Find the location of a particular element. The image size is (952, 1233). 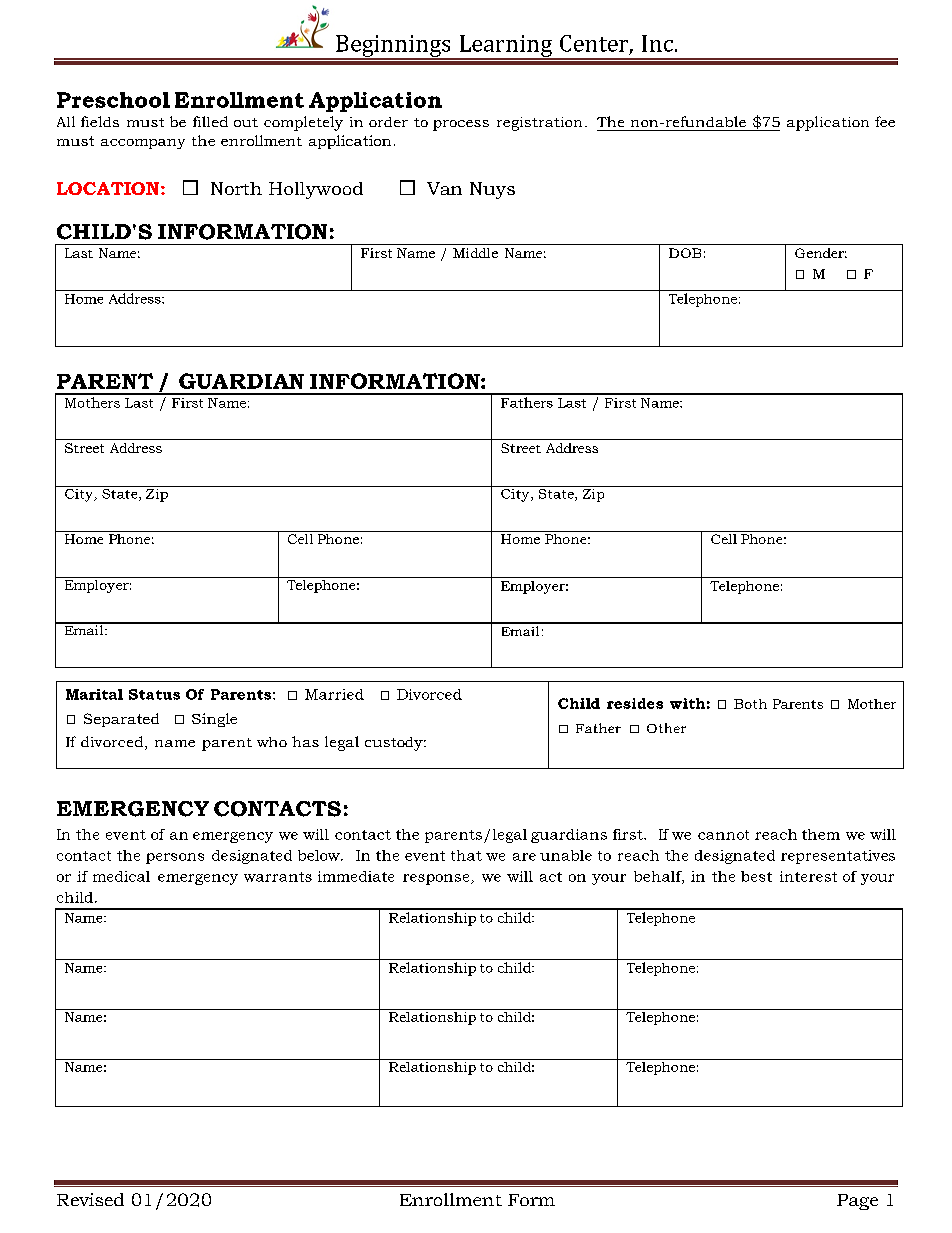

Page is located at coordinates (857, 1202).
